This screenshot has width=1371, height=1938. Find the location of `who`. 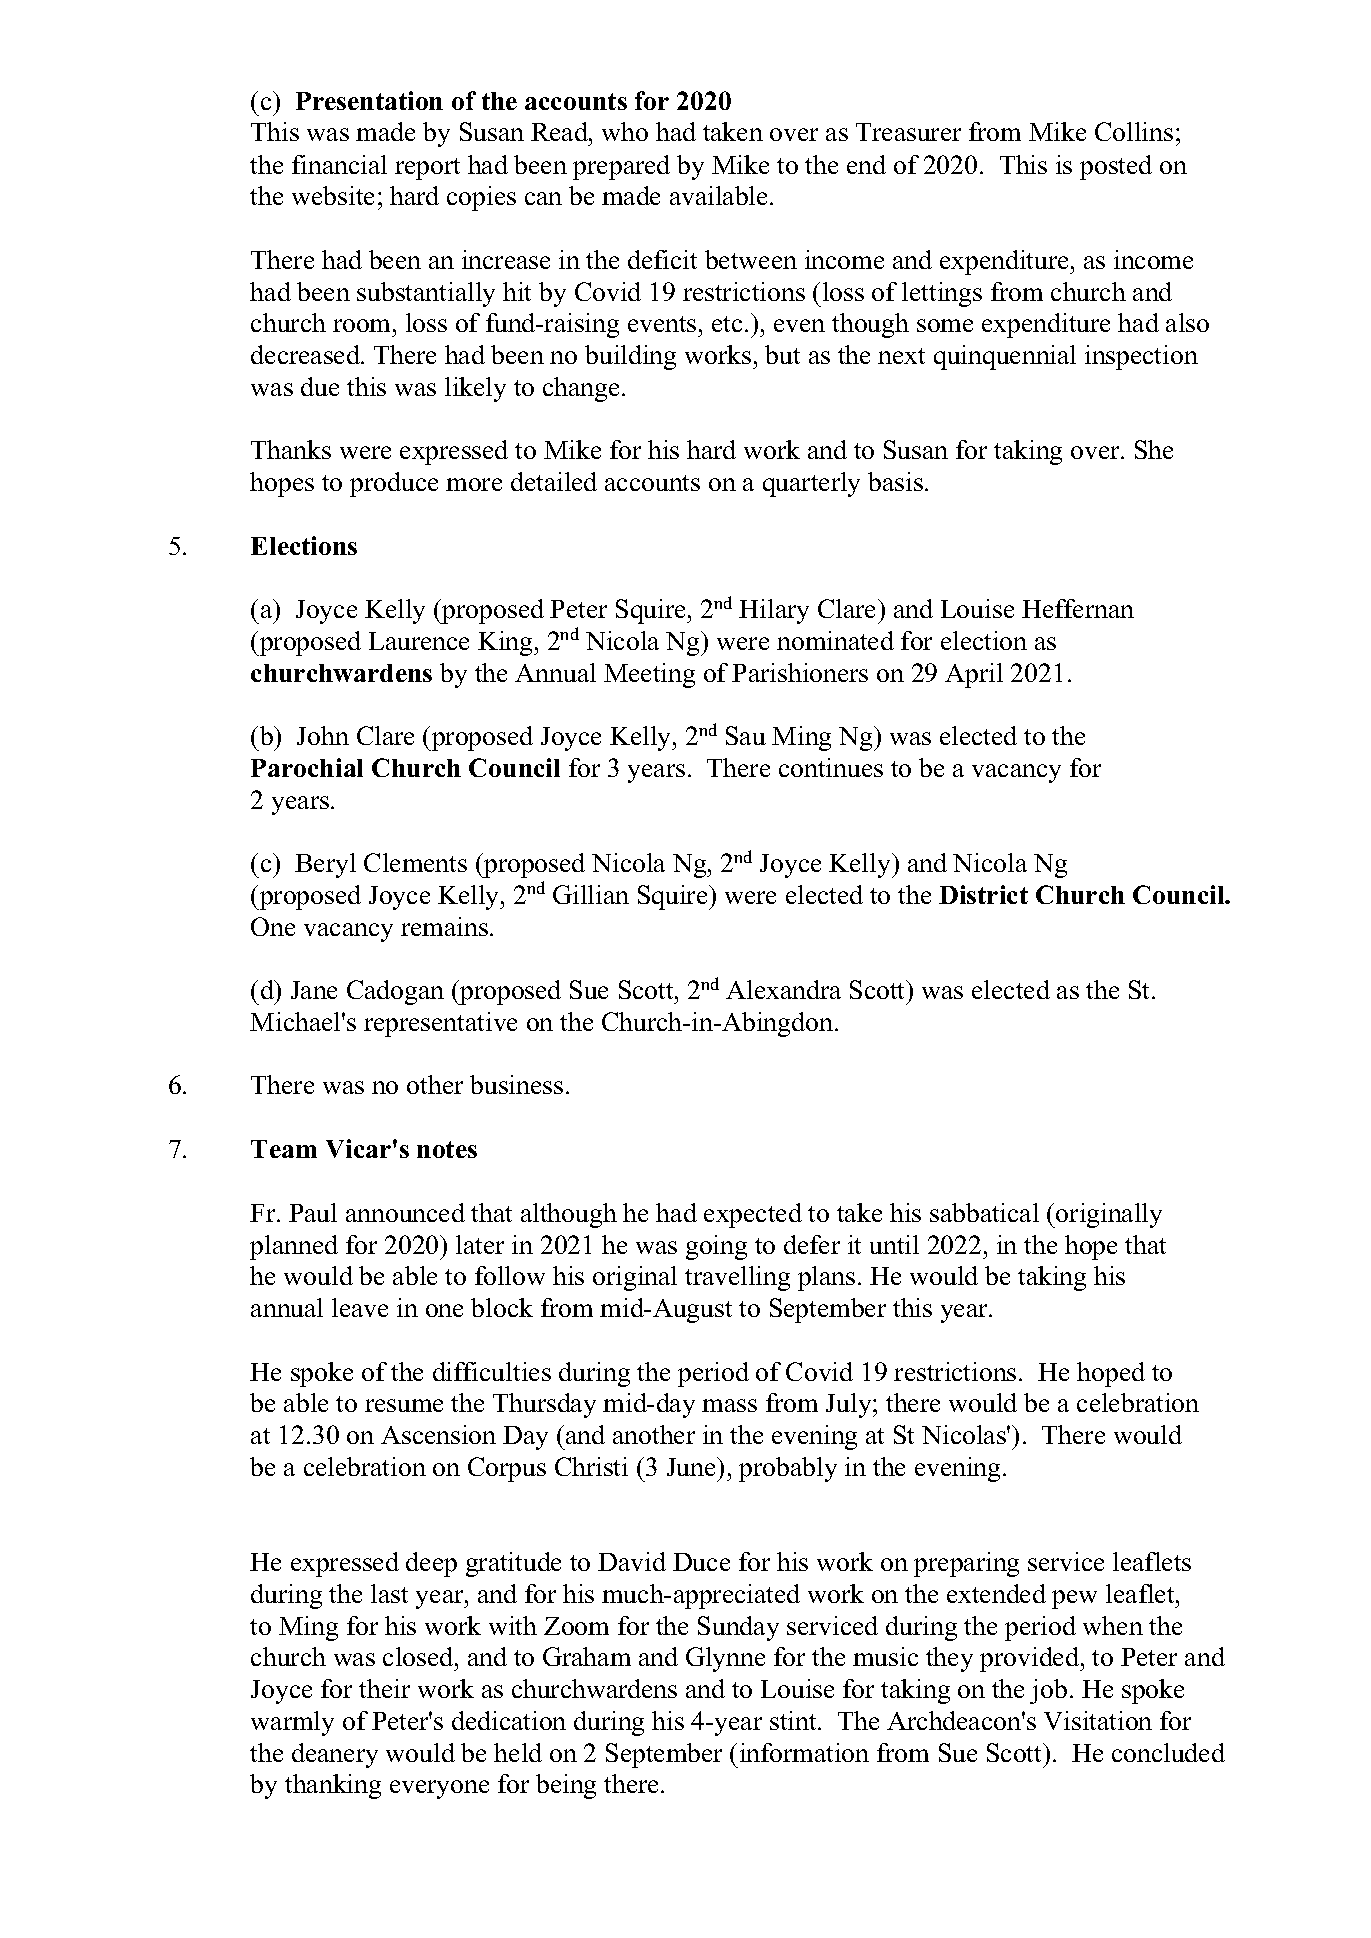

who is located at coordinates (625, 131).
